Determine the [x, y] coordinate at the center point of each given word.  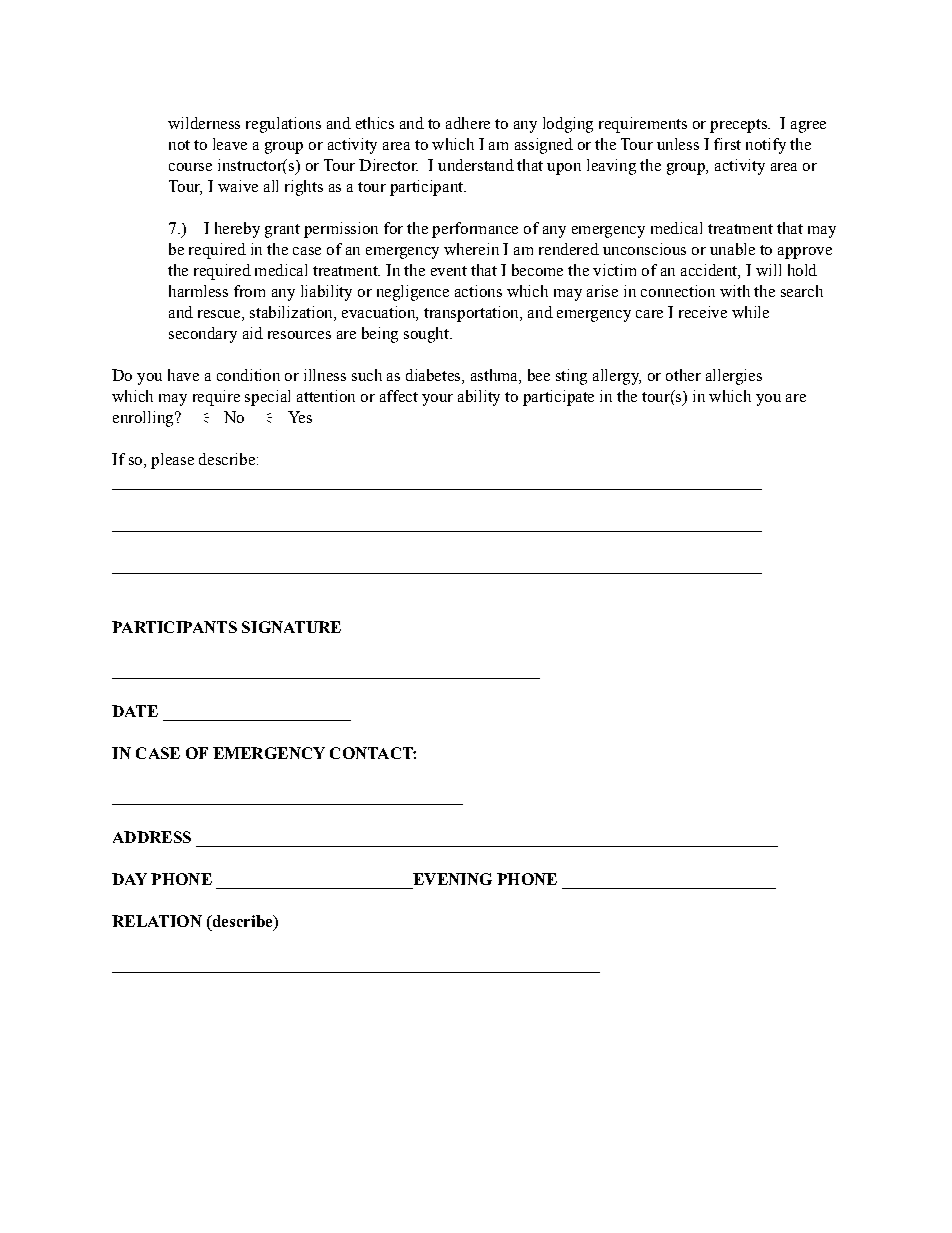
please [172, 461]
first [727, 144]
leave [230, 144]
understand [476, 165]
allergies [734, 377]
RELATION [157, 921]
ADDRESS [152, 837]
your [437, 400]
